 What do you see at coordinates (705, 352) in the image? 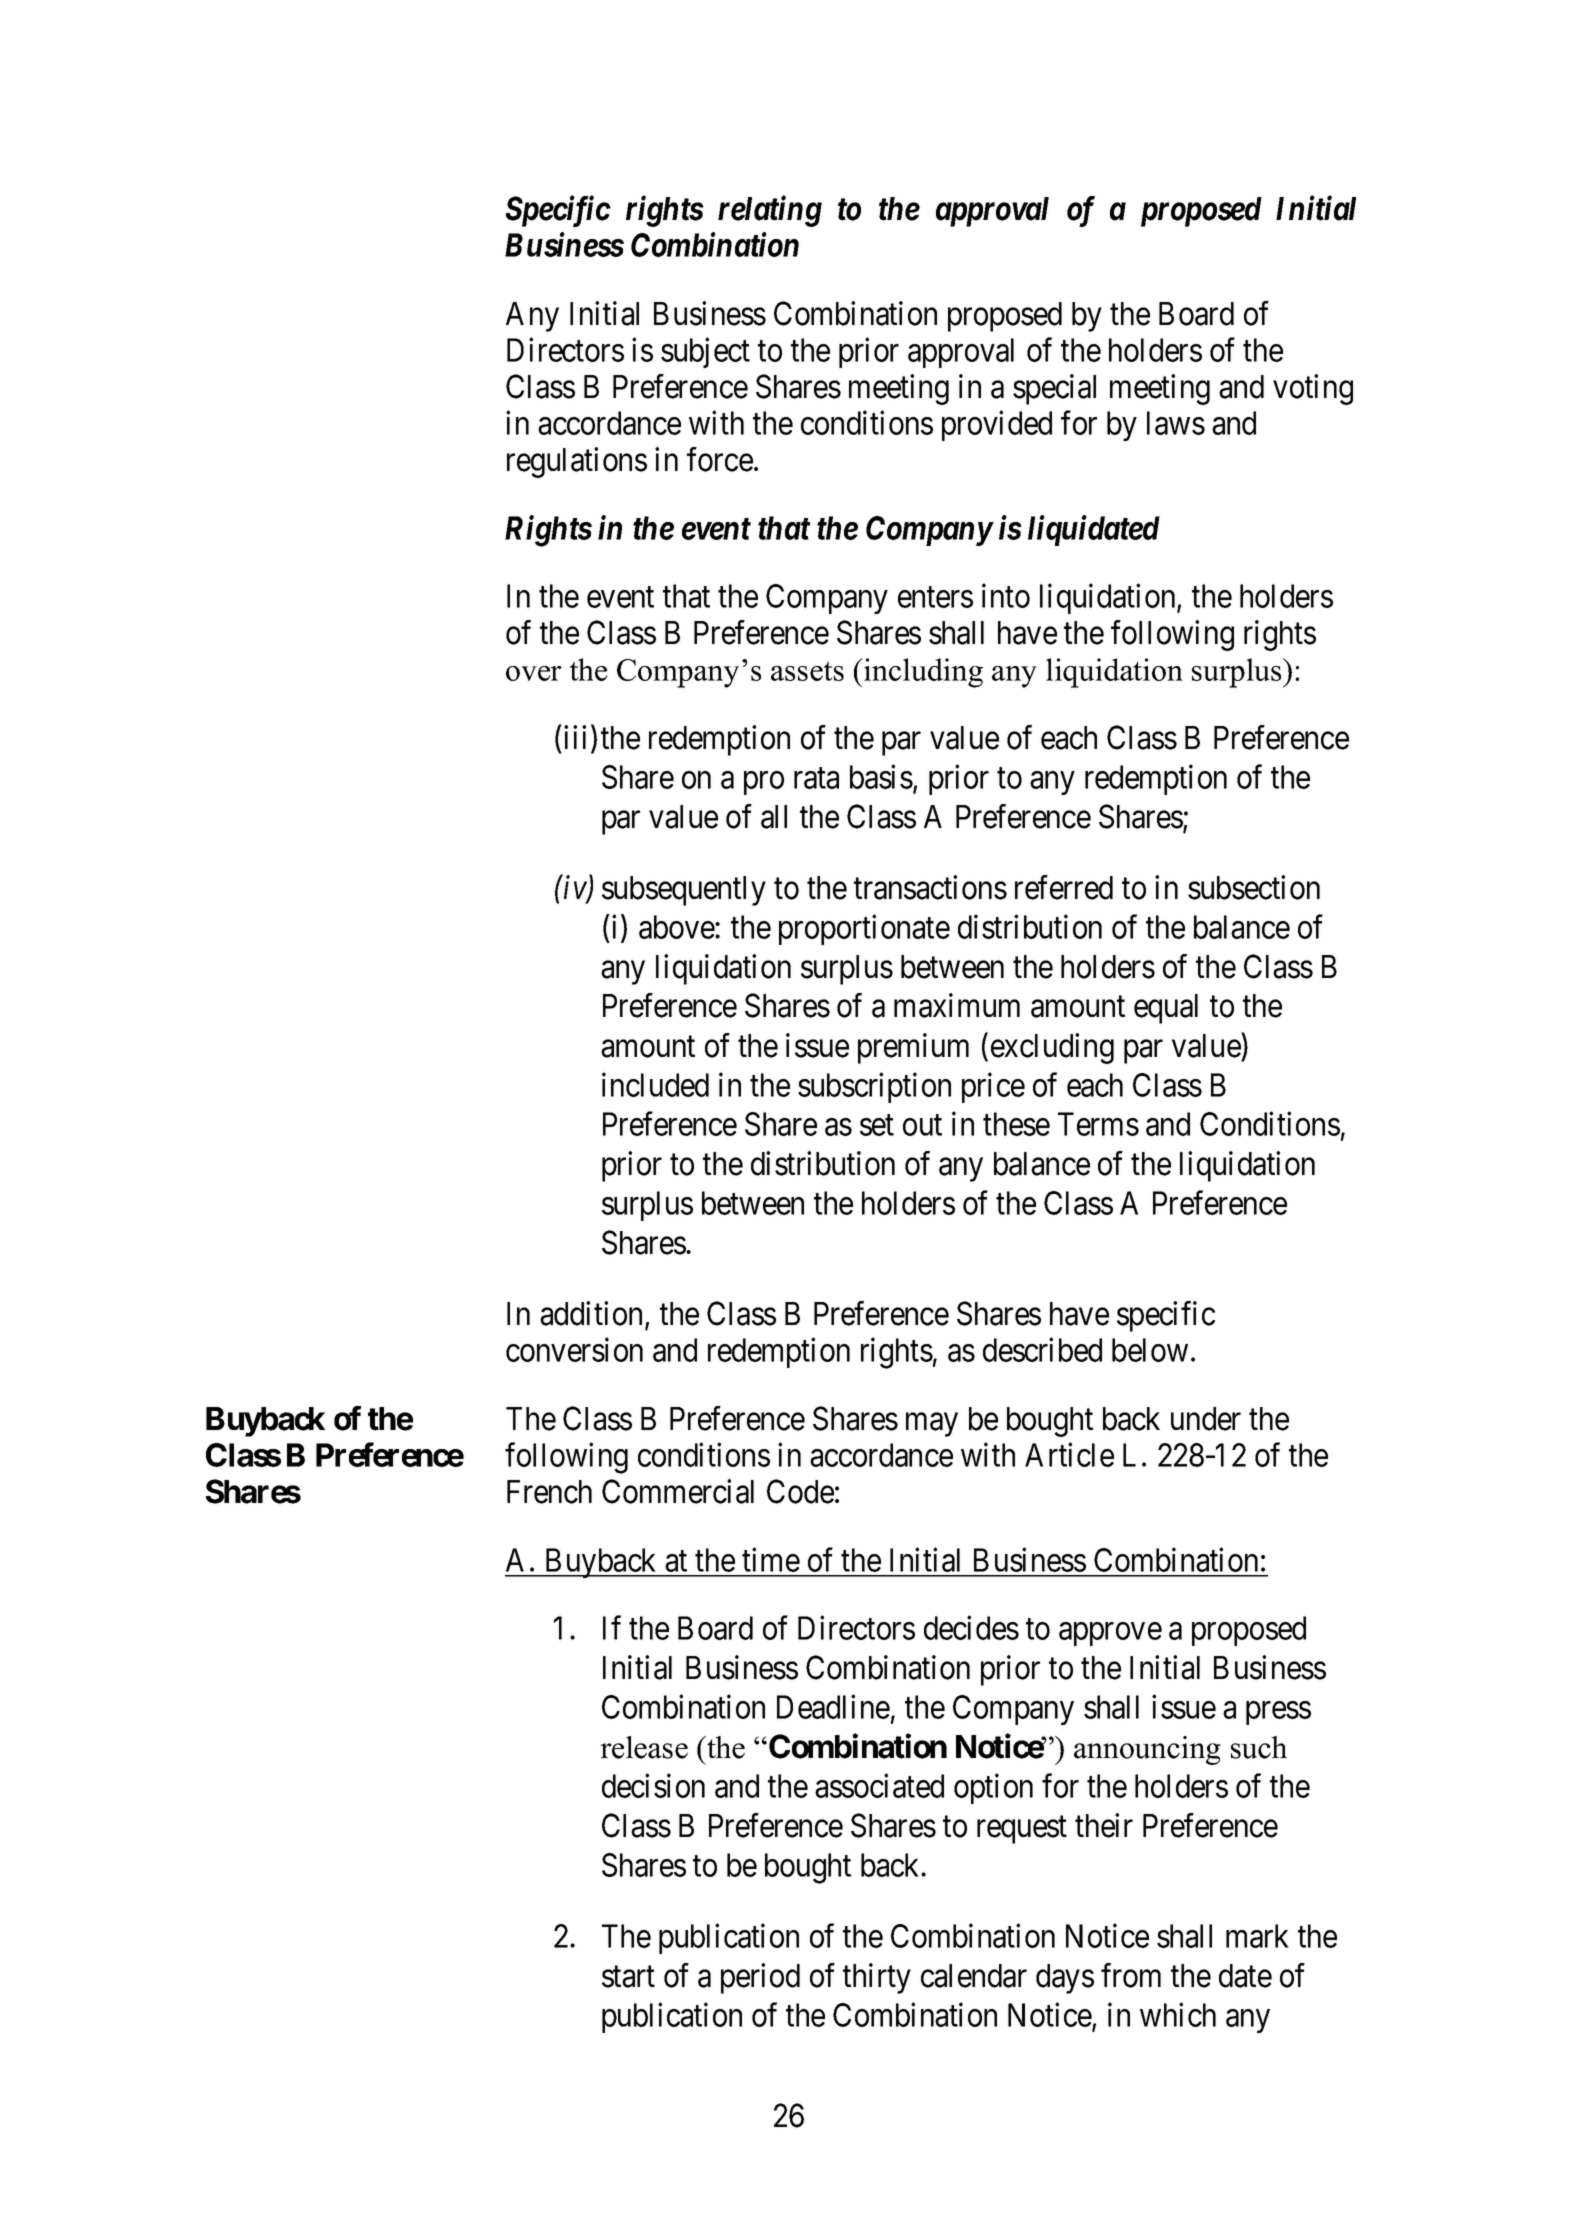
I see `subject` at bounding box center [705, 352].
